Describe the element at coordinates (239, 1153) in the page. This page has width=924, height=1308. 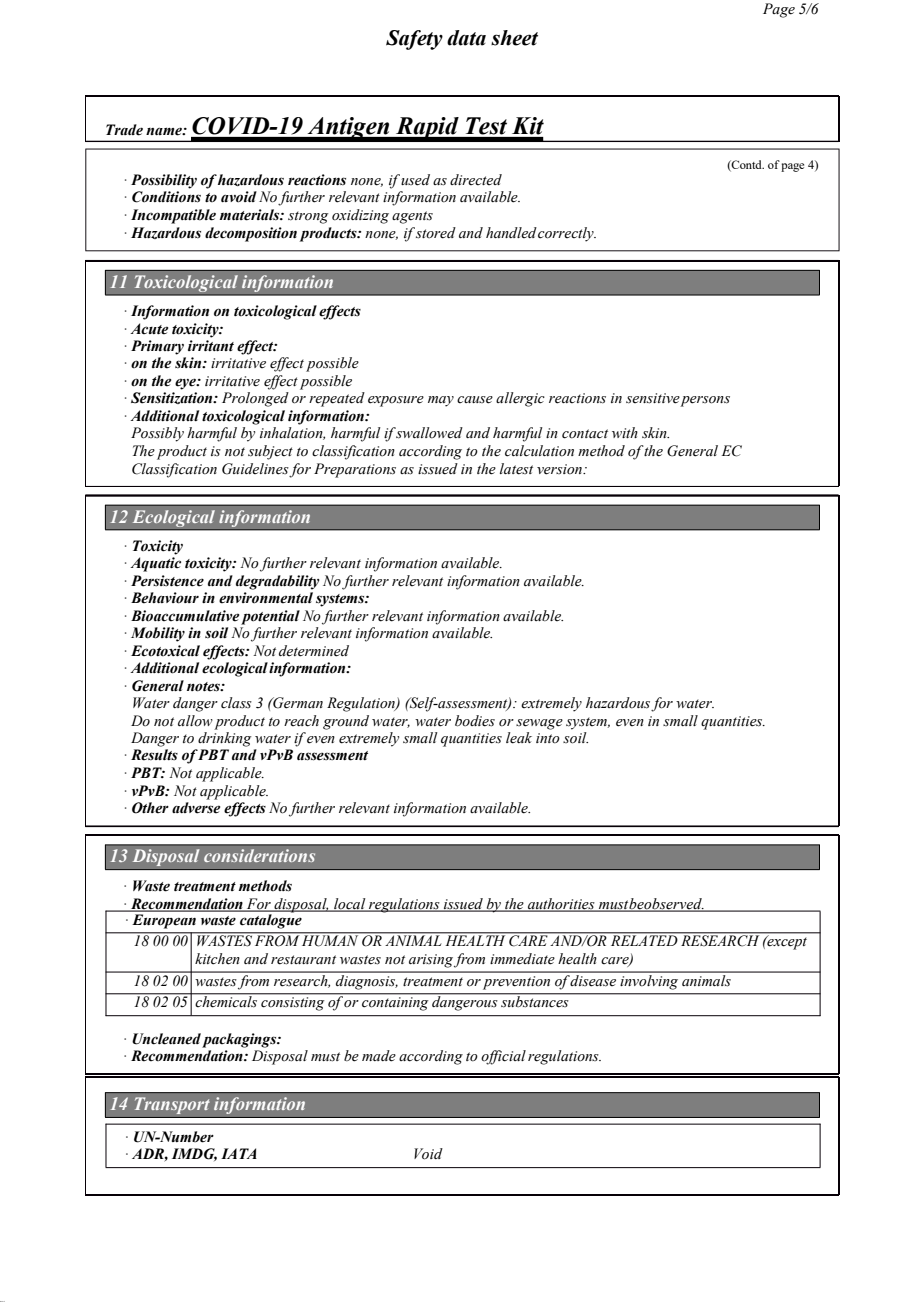
I see `IATA` at that location.
